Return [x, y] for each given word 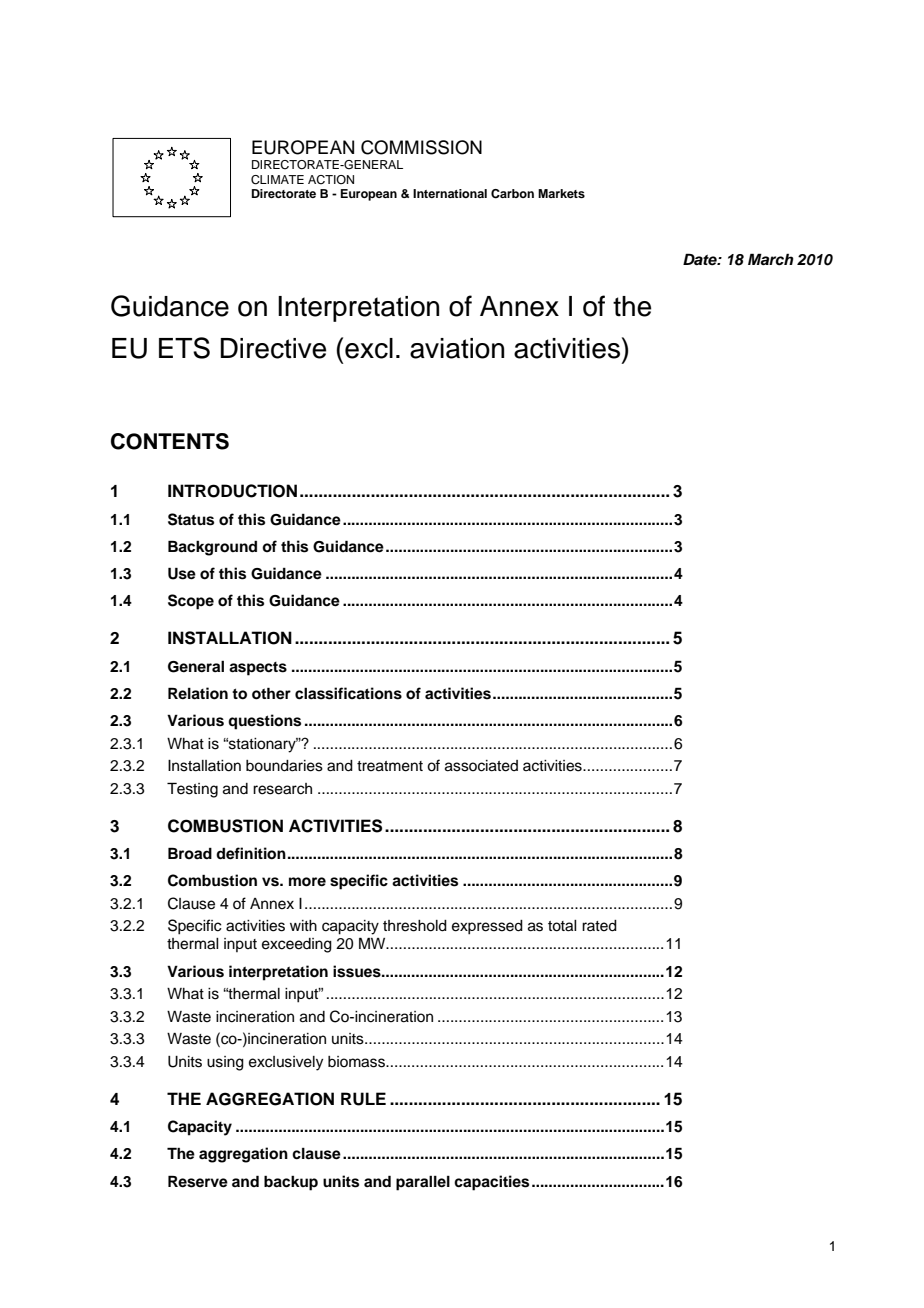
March [771, 259]
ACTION [331, 180]
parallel [423, 1183]
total [562, 926]
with [303, 925]
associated [481, 766]
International [450, 193]
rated [599, 926]
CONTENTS [170, 441]
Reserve [198, 1181]
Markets [561, 193]
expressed [487, 927]
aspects [258, 669]
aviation [457, 348]
